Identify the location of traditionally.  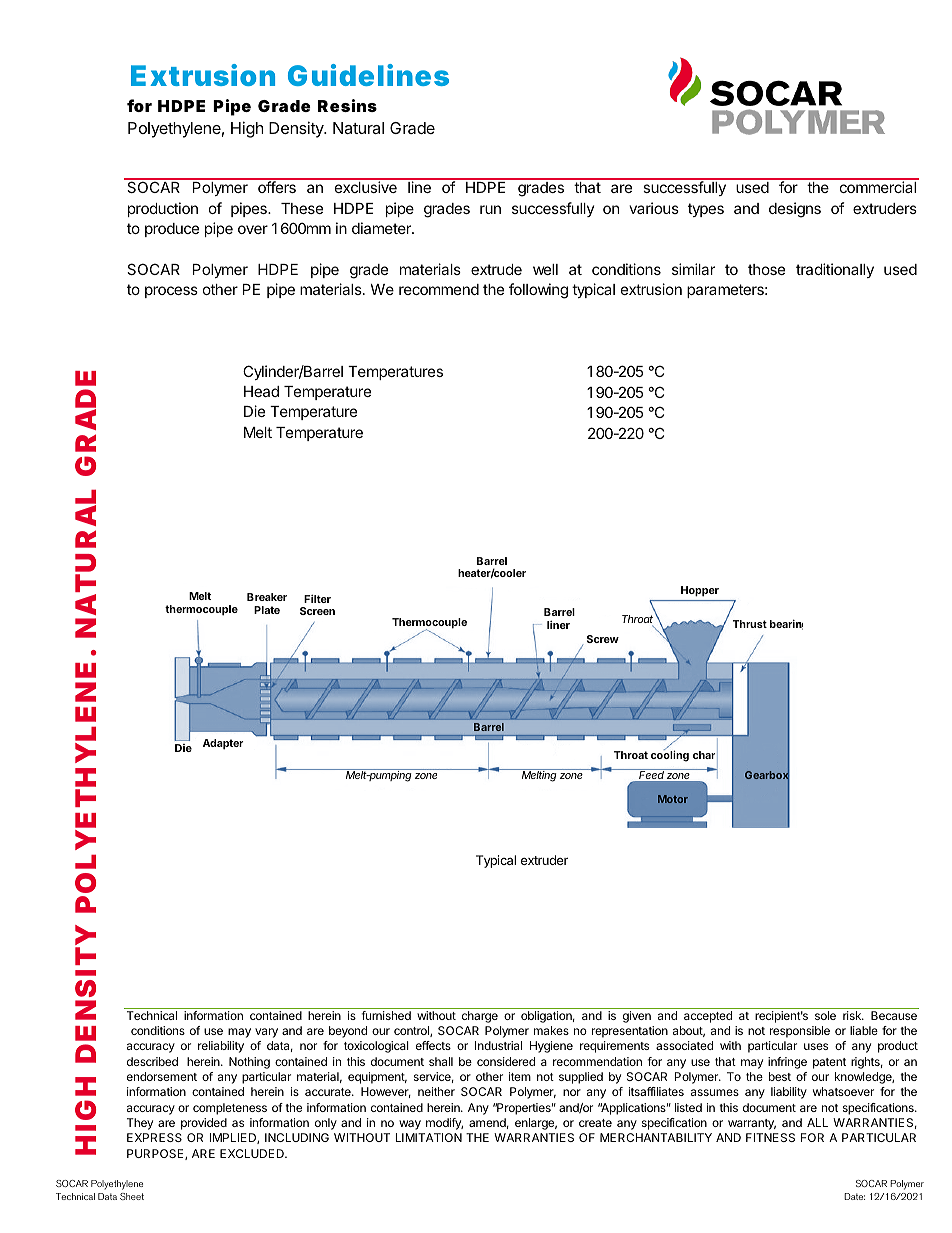
(835, 270).
